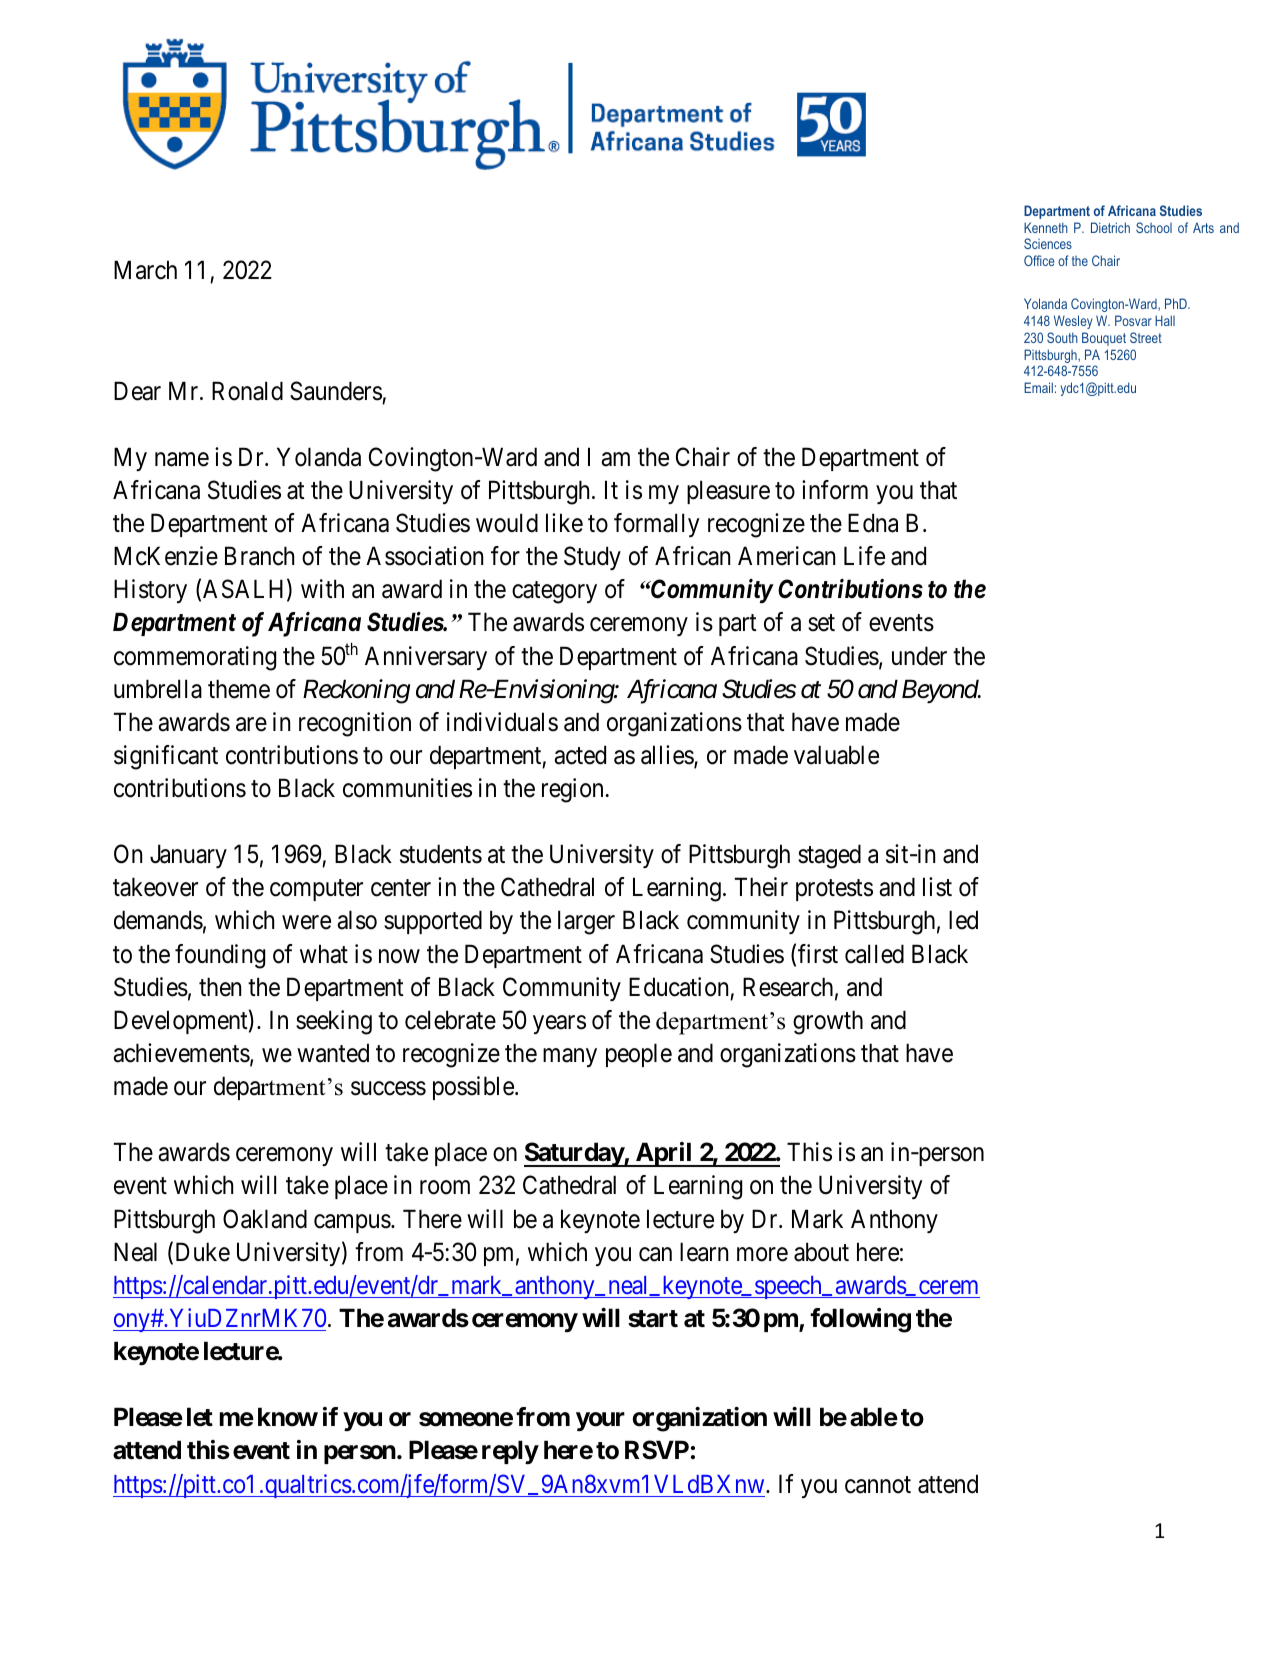  I want to click on Study, so click(592, 558).
